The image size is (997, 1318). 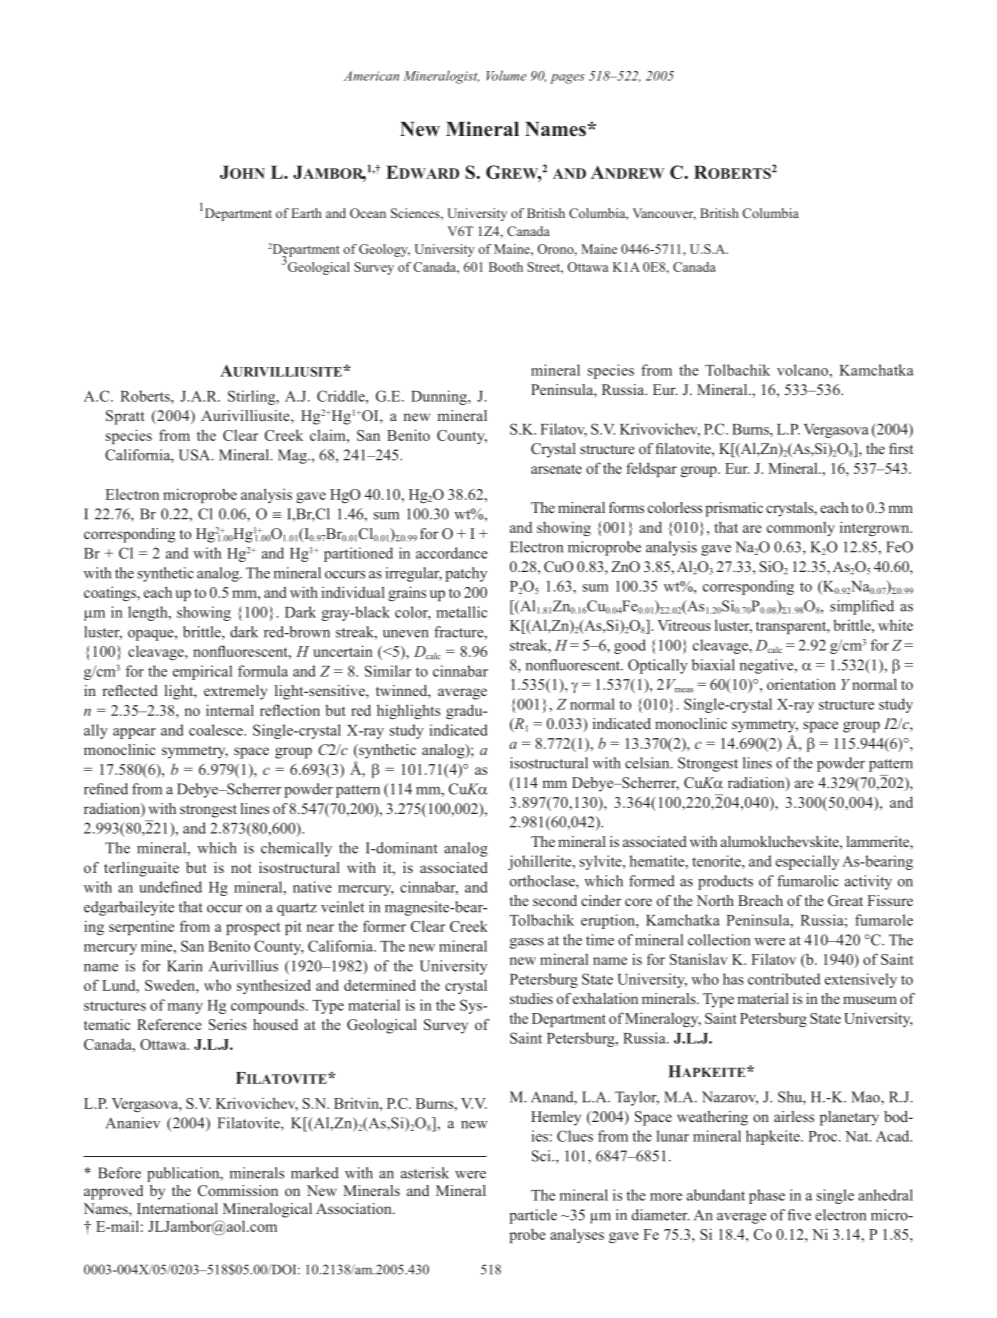 I want to click on not, so click(x=241, y=868).
